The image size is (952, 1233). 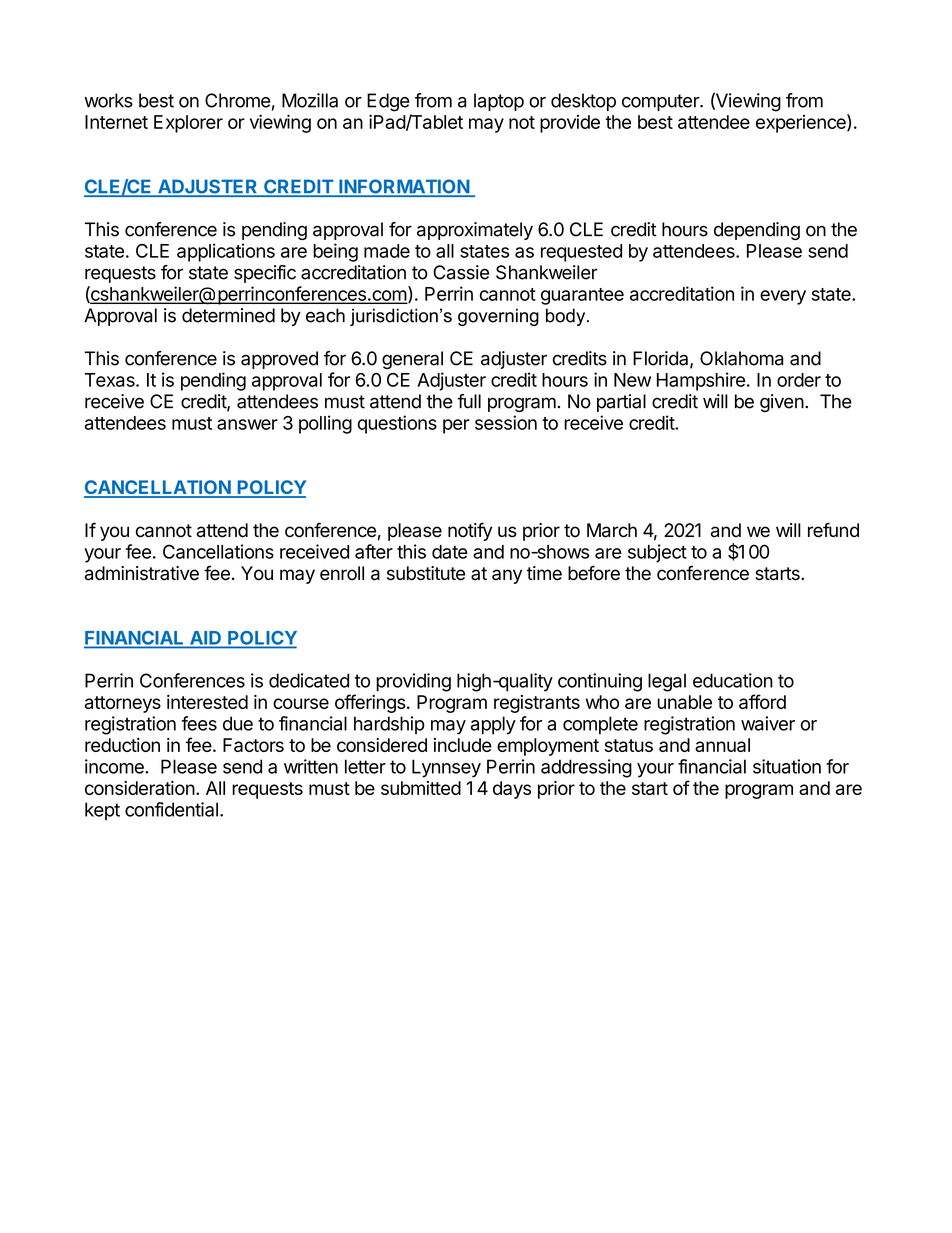 What do you see at coordinates (661, 102) in the document?
I see `computer` at bounding box center [661, 102].
